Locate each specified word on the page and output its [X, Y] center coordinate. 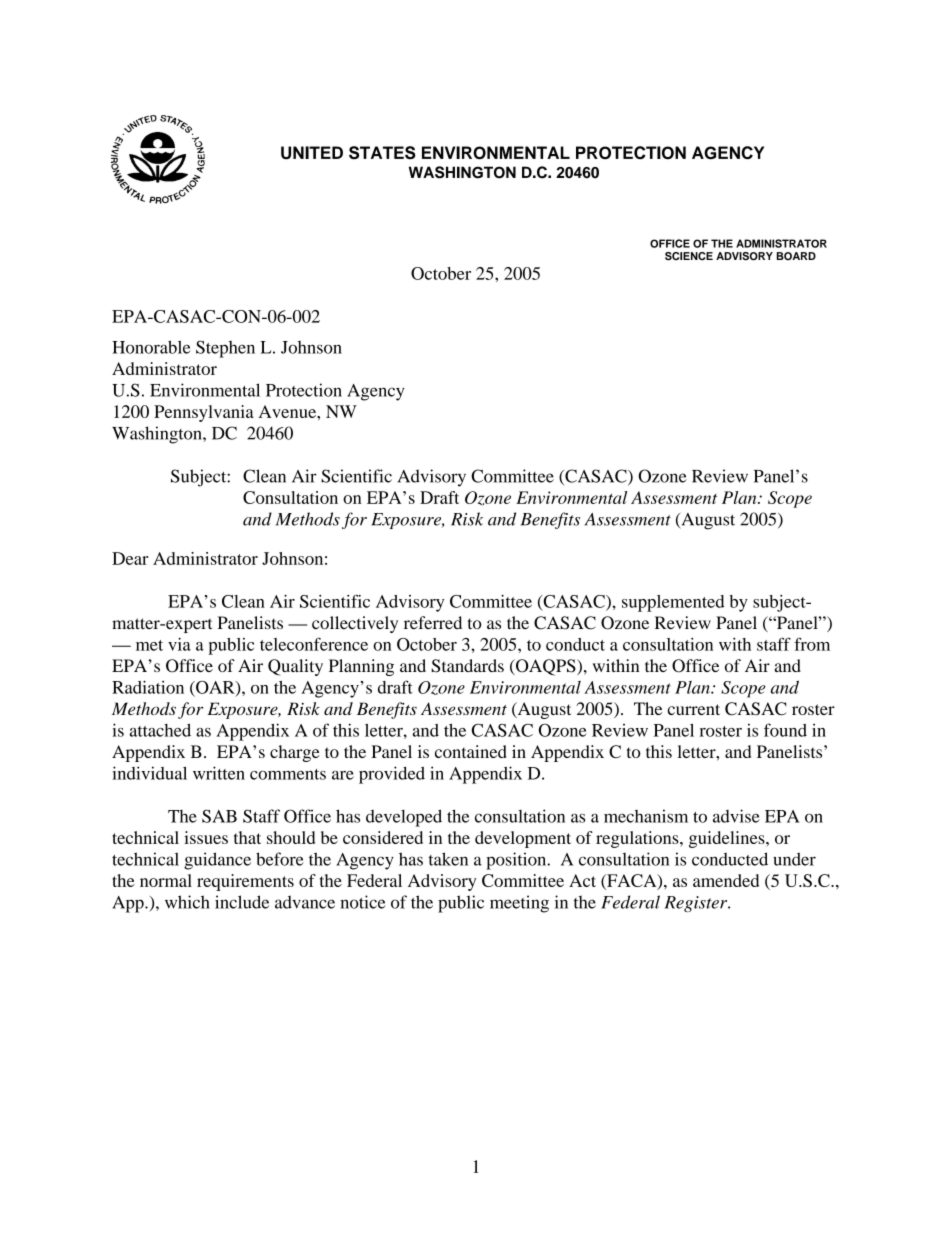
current [694, 709]
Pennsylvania [204, 413]
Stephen [225, 349]
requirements [245, 882]
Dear [130, 558]
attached [160, 730]
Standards [467, 666]
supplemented [673, 603]
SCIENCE [689, 256]
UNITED [312, 153]
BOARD [796, 256]
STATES [382, 153]
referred [433, 622]
